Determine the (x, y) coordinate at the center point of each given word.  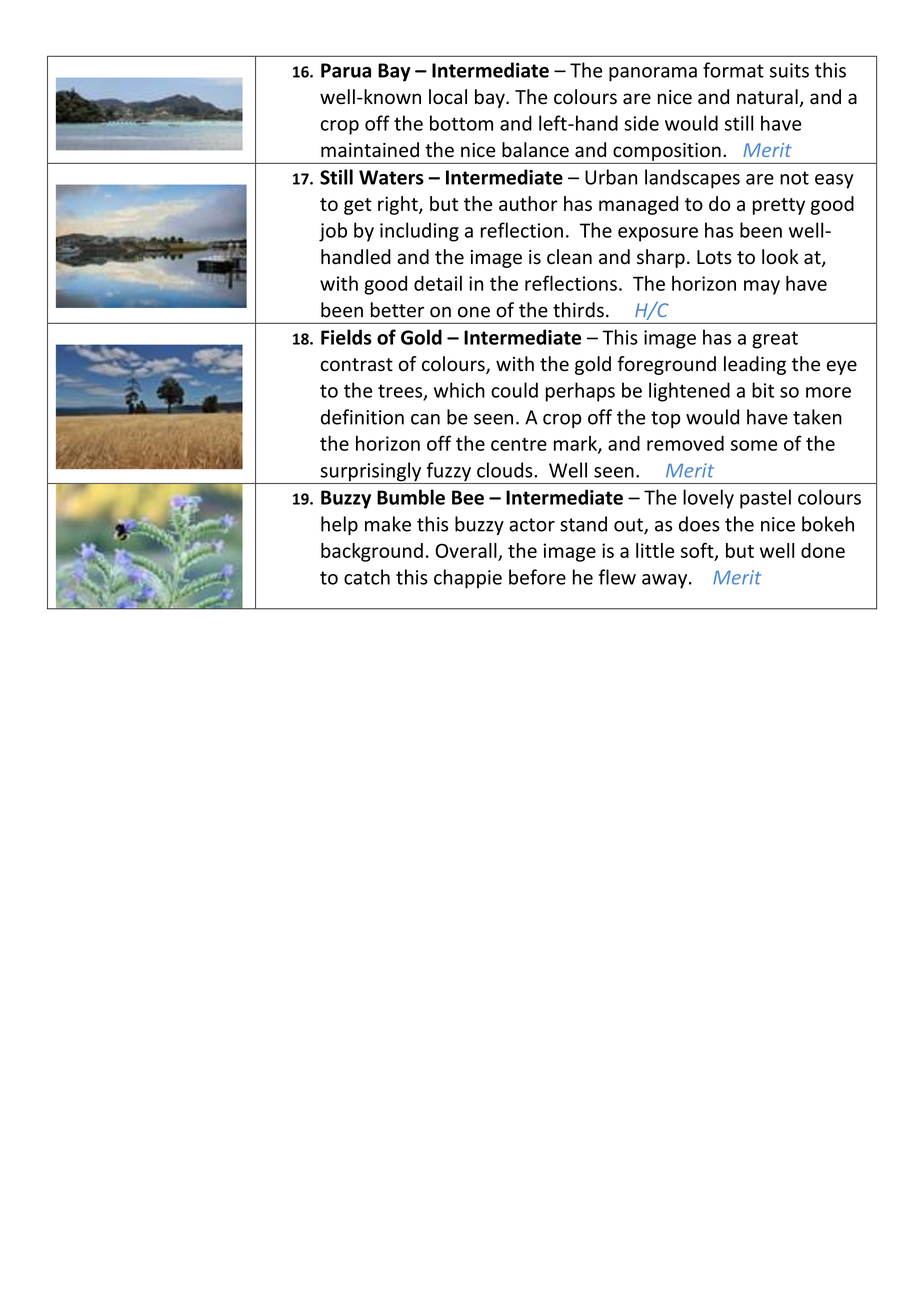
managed (638, 205)
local (448, 97)
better (397, 310)
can (425, 419)
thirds (578, 310)
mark (576, 444)
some (754, 445)
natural (768, 98)
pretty (779, 206)
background (372, 552)
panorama (653, 74)
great (775, 340)
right (399, 205)
